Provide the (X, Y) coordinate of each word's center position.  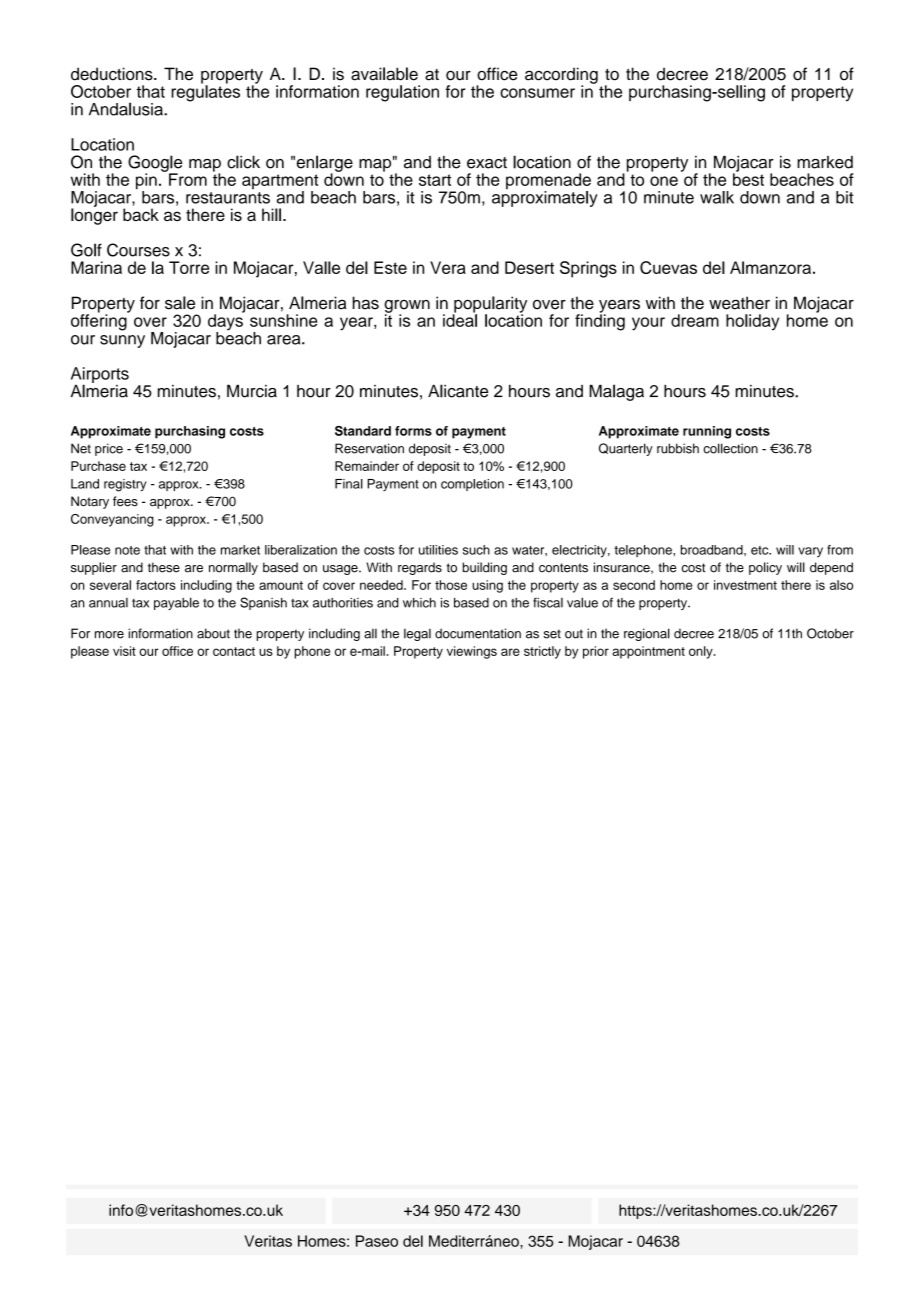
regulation (402, 93)
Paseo (377, 1241)
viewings (472, 652)
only (702, 652)
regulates (205, 92)
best (748, 178)
